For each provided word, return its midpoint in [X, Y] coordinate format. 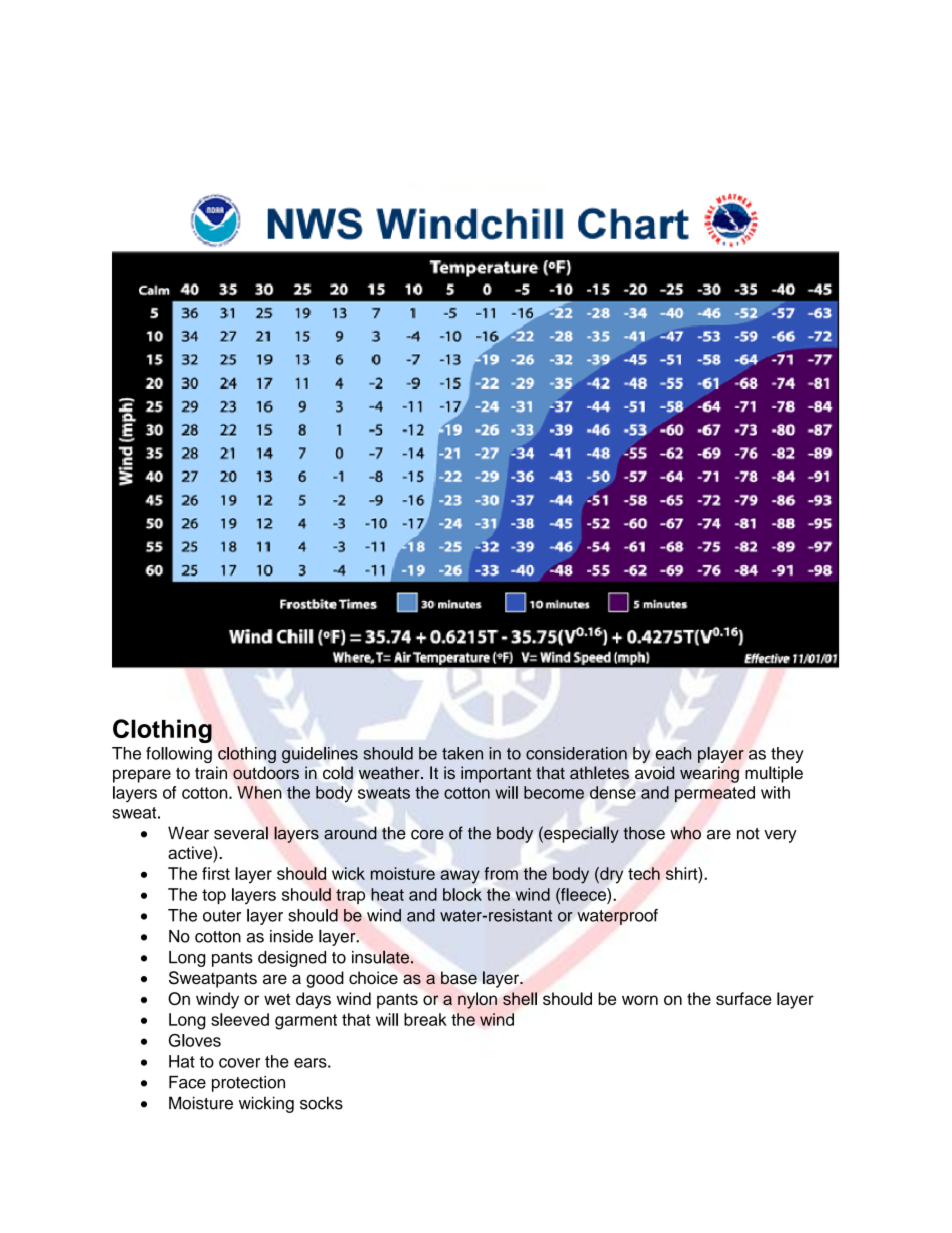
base [459, 978]
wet [277, 999]
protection [248, 1084]
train [211, 772]
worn [640, 1000]
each [673, 753]
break [425, 1019]
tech [644, 873]
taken [462, 753]
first [216, 873]
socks [321, 1103]
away [460, 877]
